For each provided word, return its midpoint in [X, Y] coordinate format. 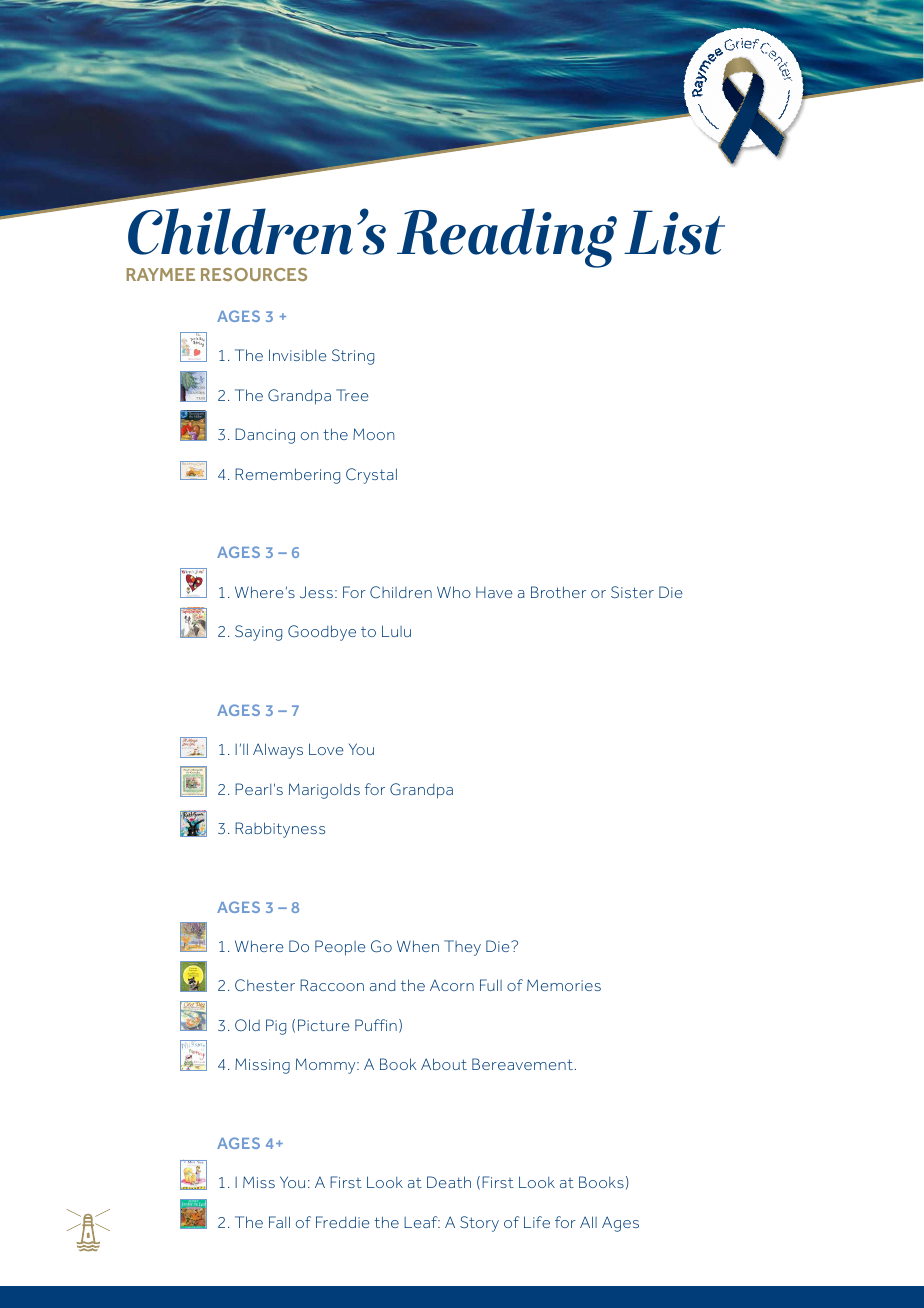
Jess [316, 592]
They [462, 948]
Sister [632, 592]
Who [454, 592]
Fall [279, 1222]
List [674, 232]
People [340, 948]
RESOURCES [254, 274]
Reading [507, 238]
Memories [564, 985]
